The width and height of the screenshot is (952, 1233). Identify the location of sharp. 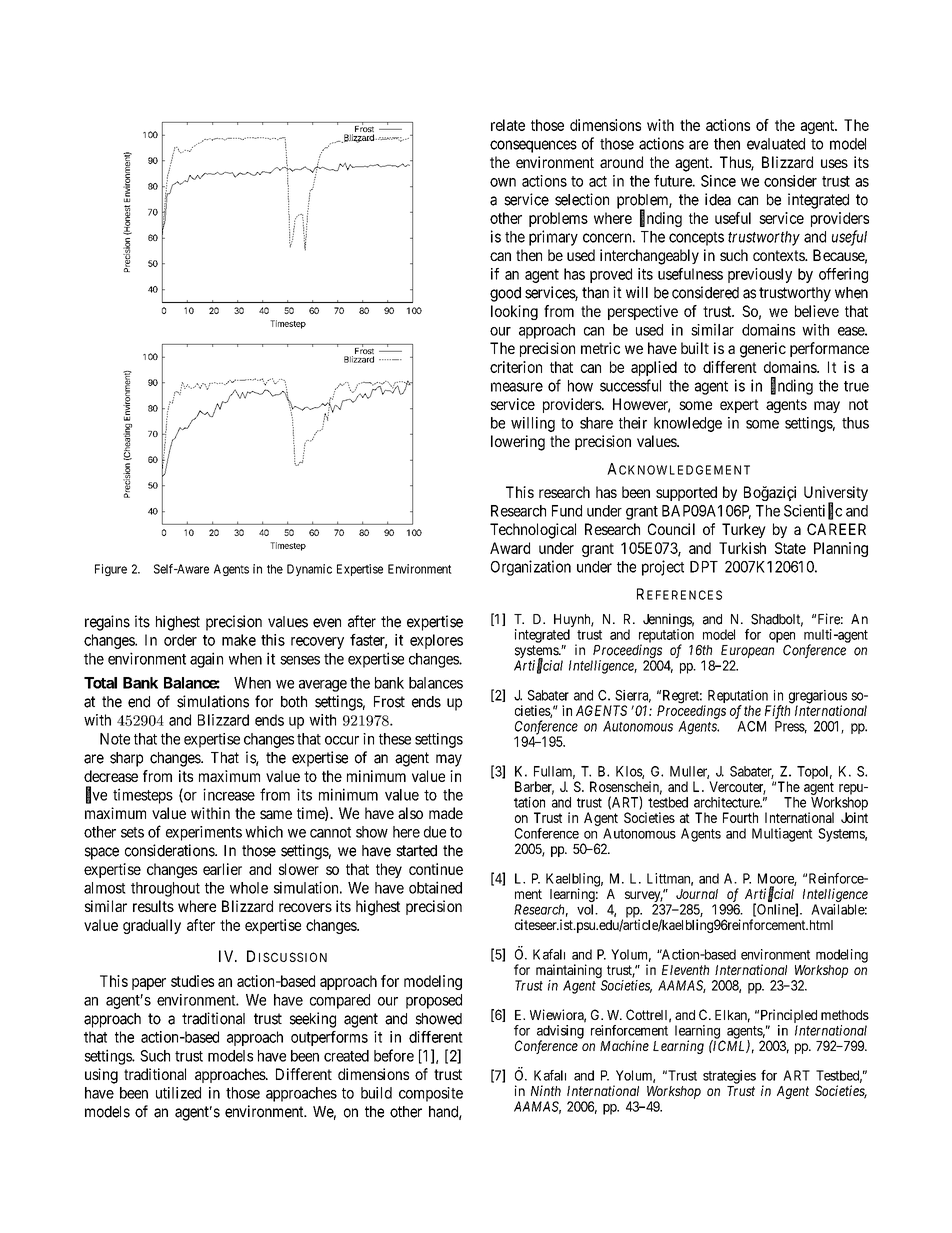
(126, 759).
